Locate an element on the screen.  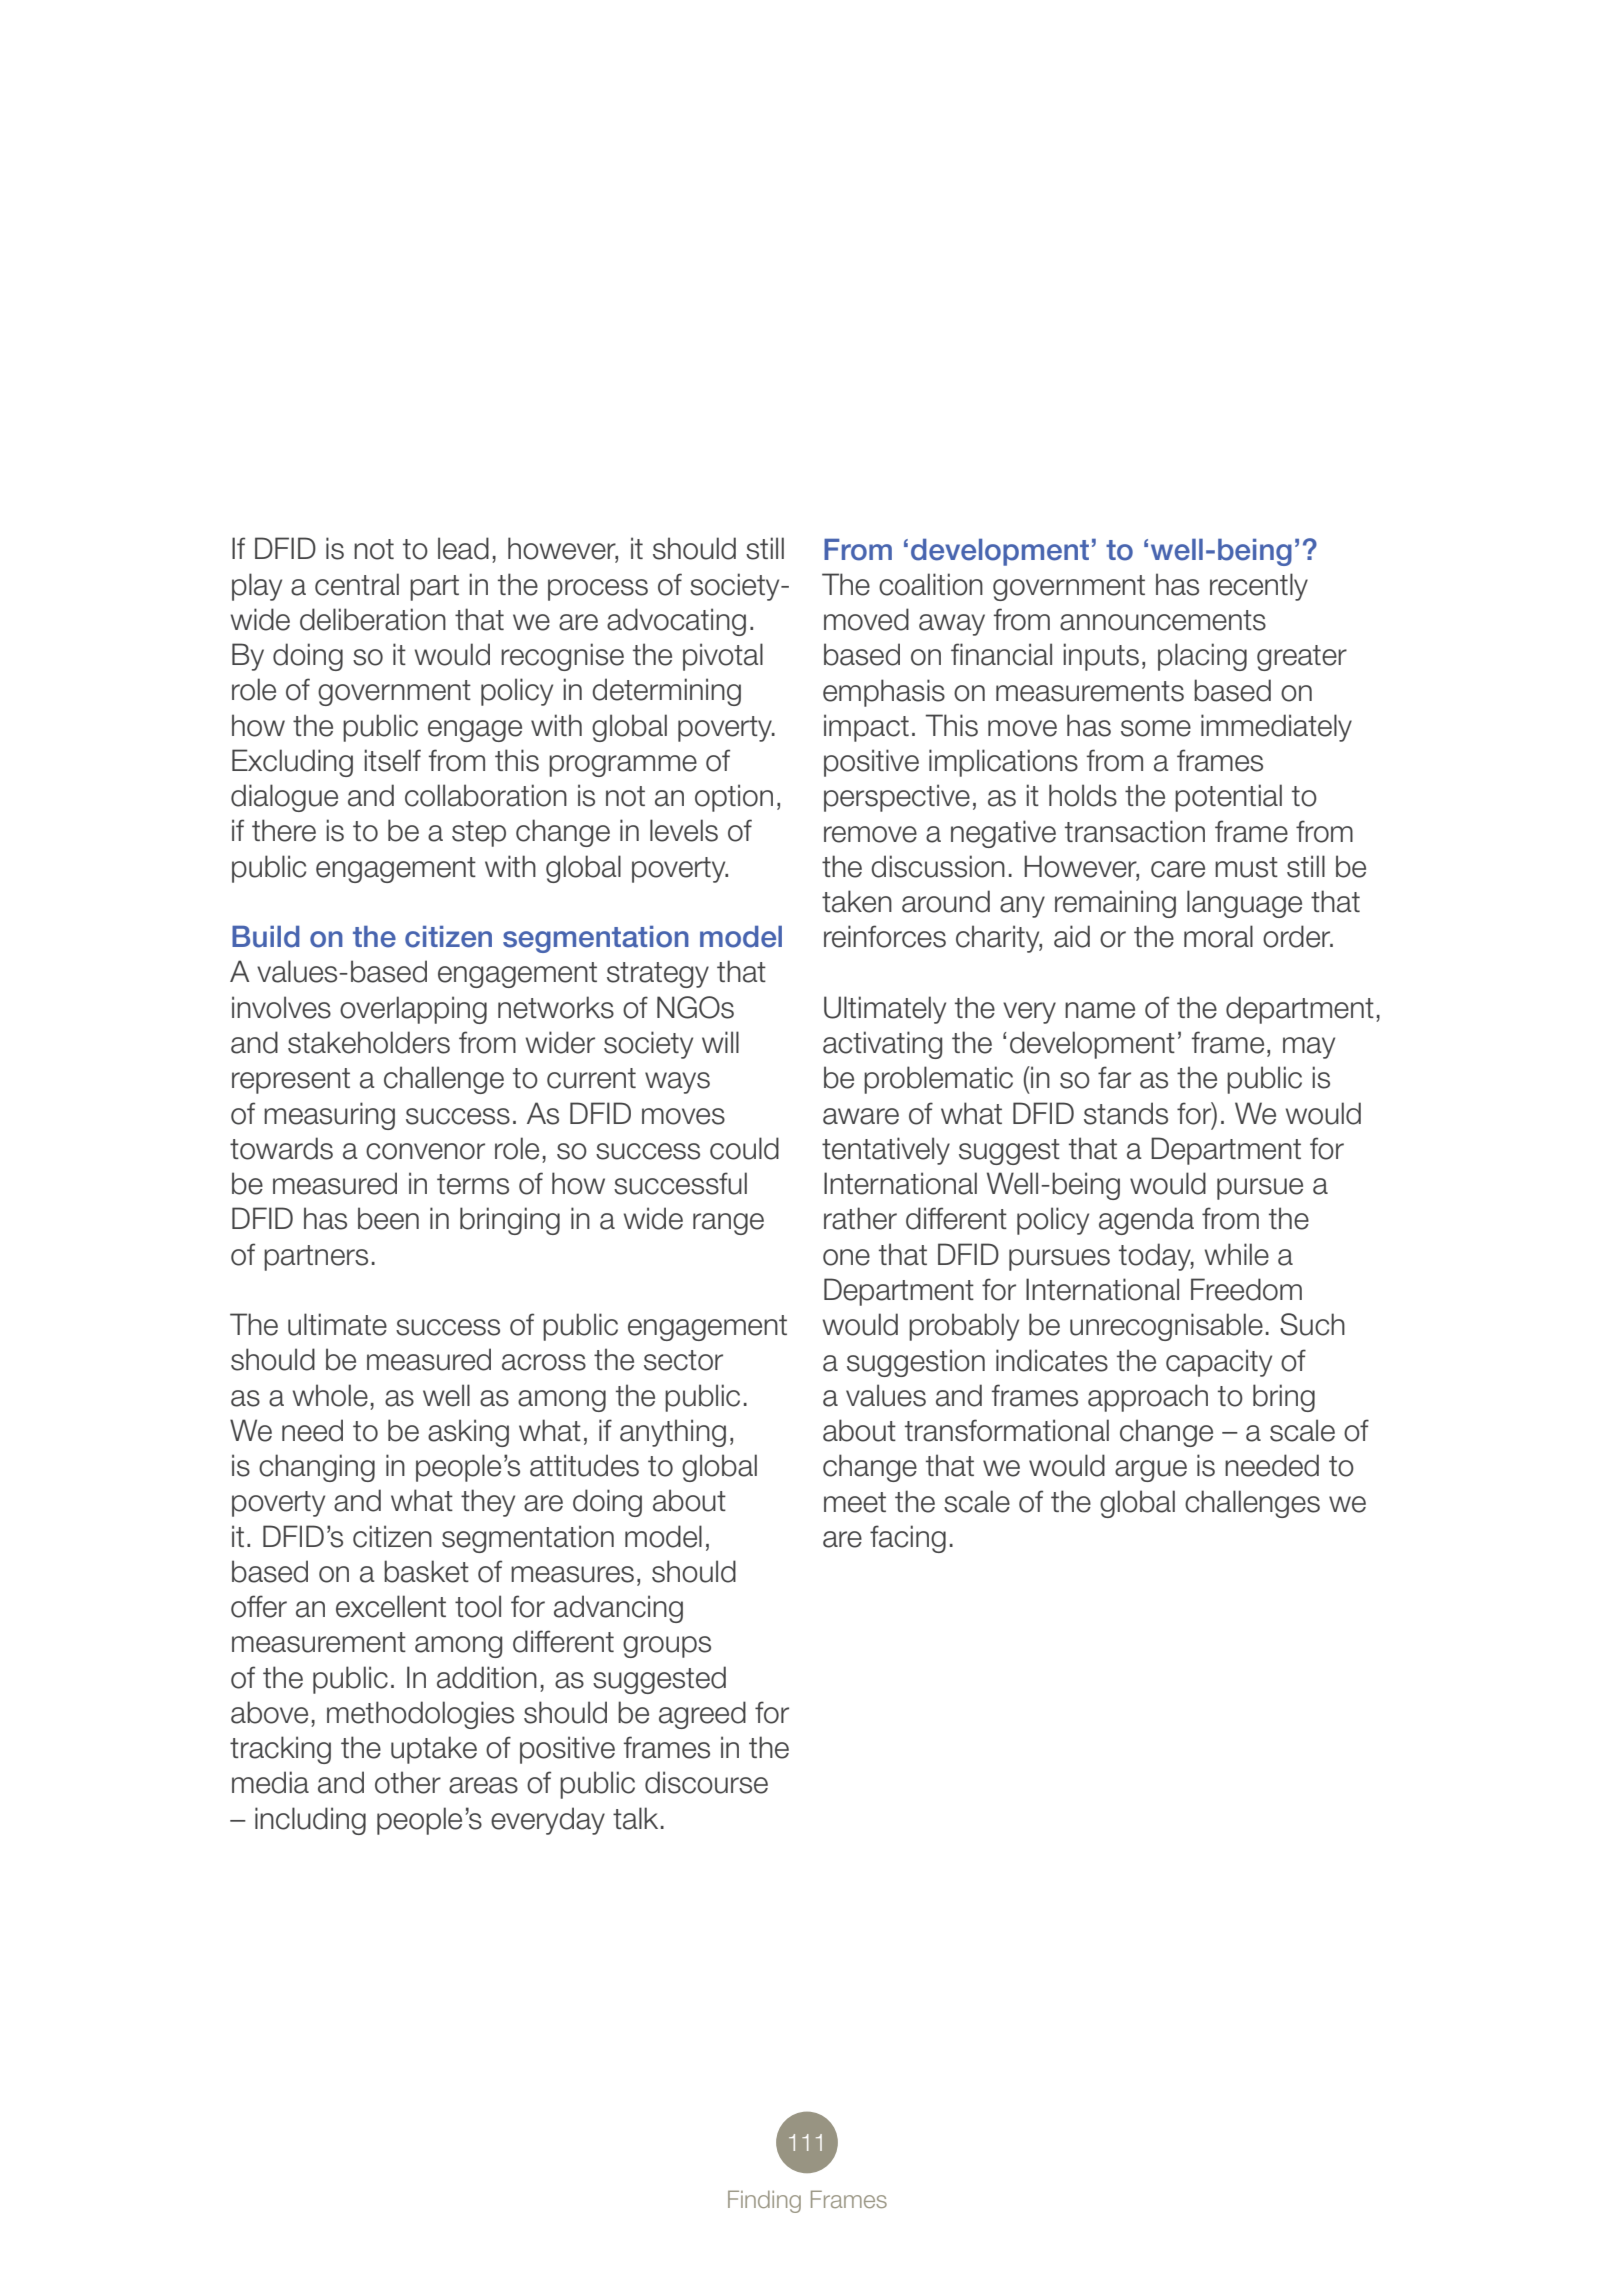
central is located at coordinates (357, 584).
